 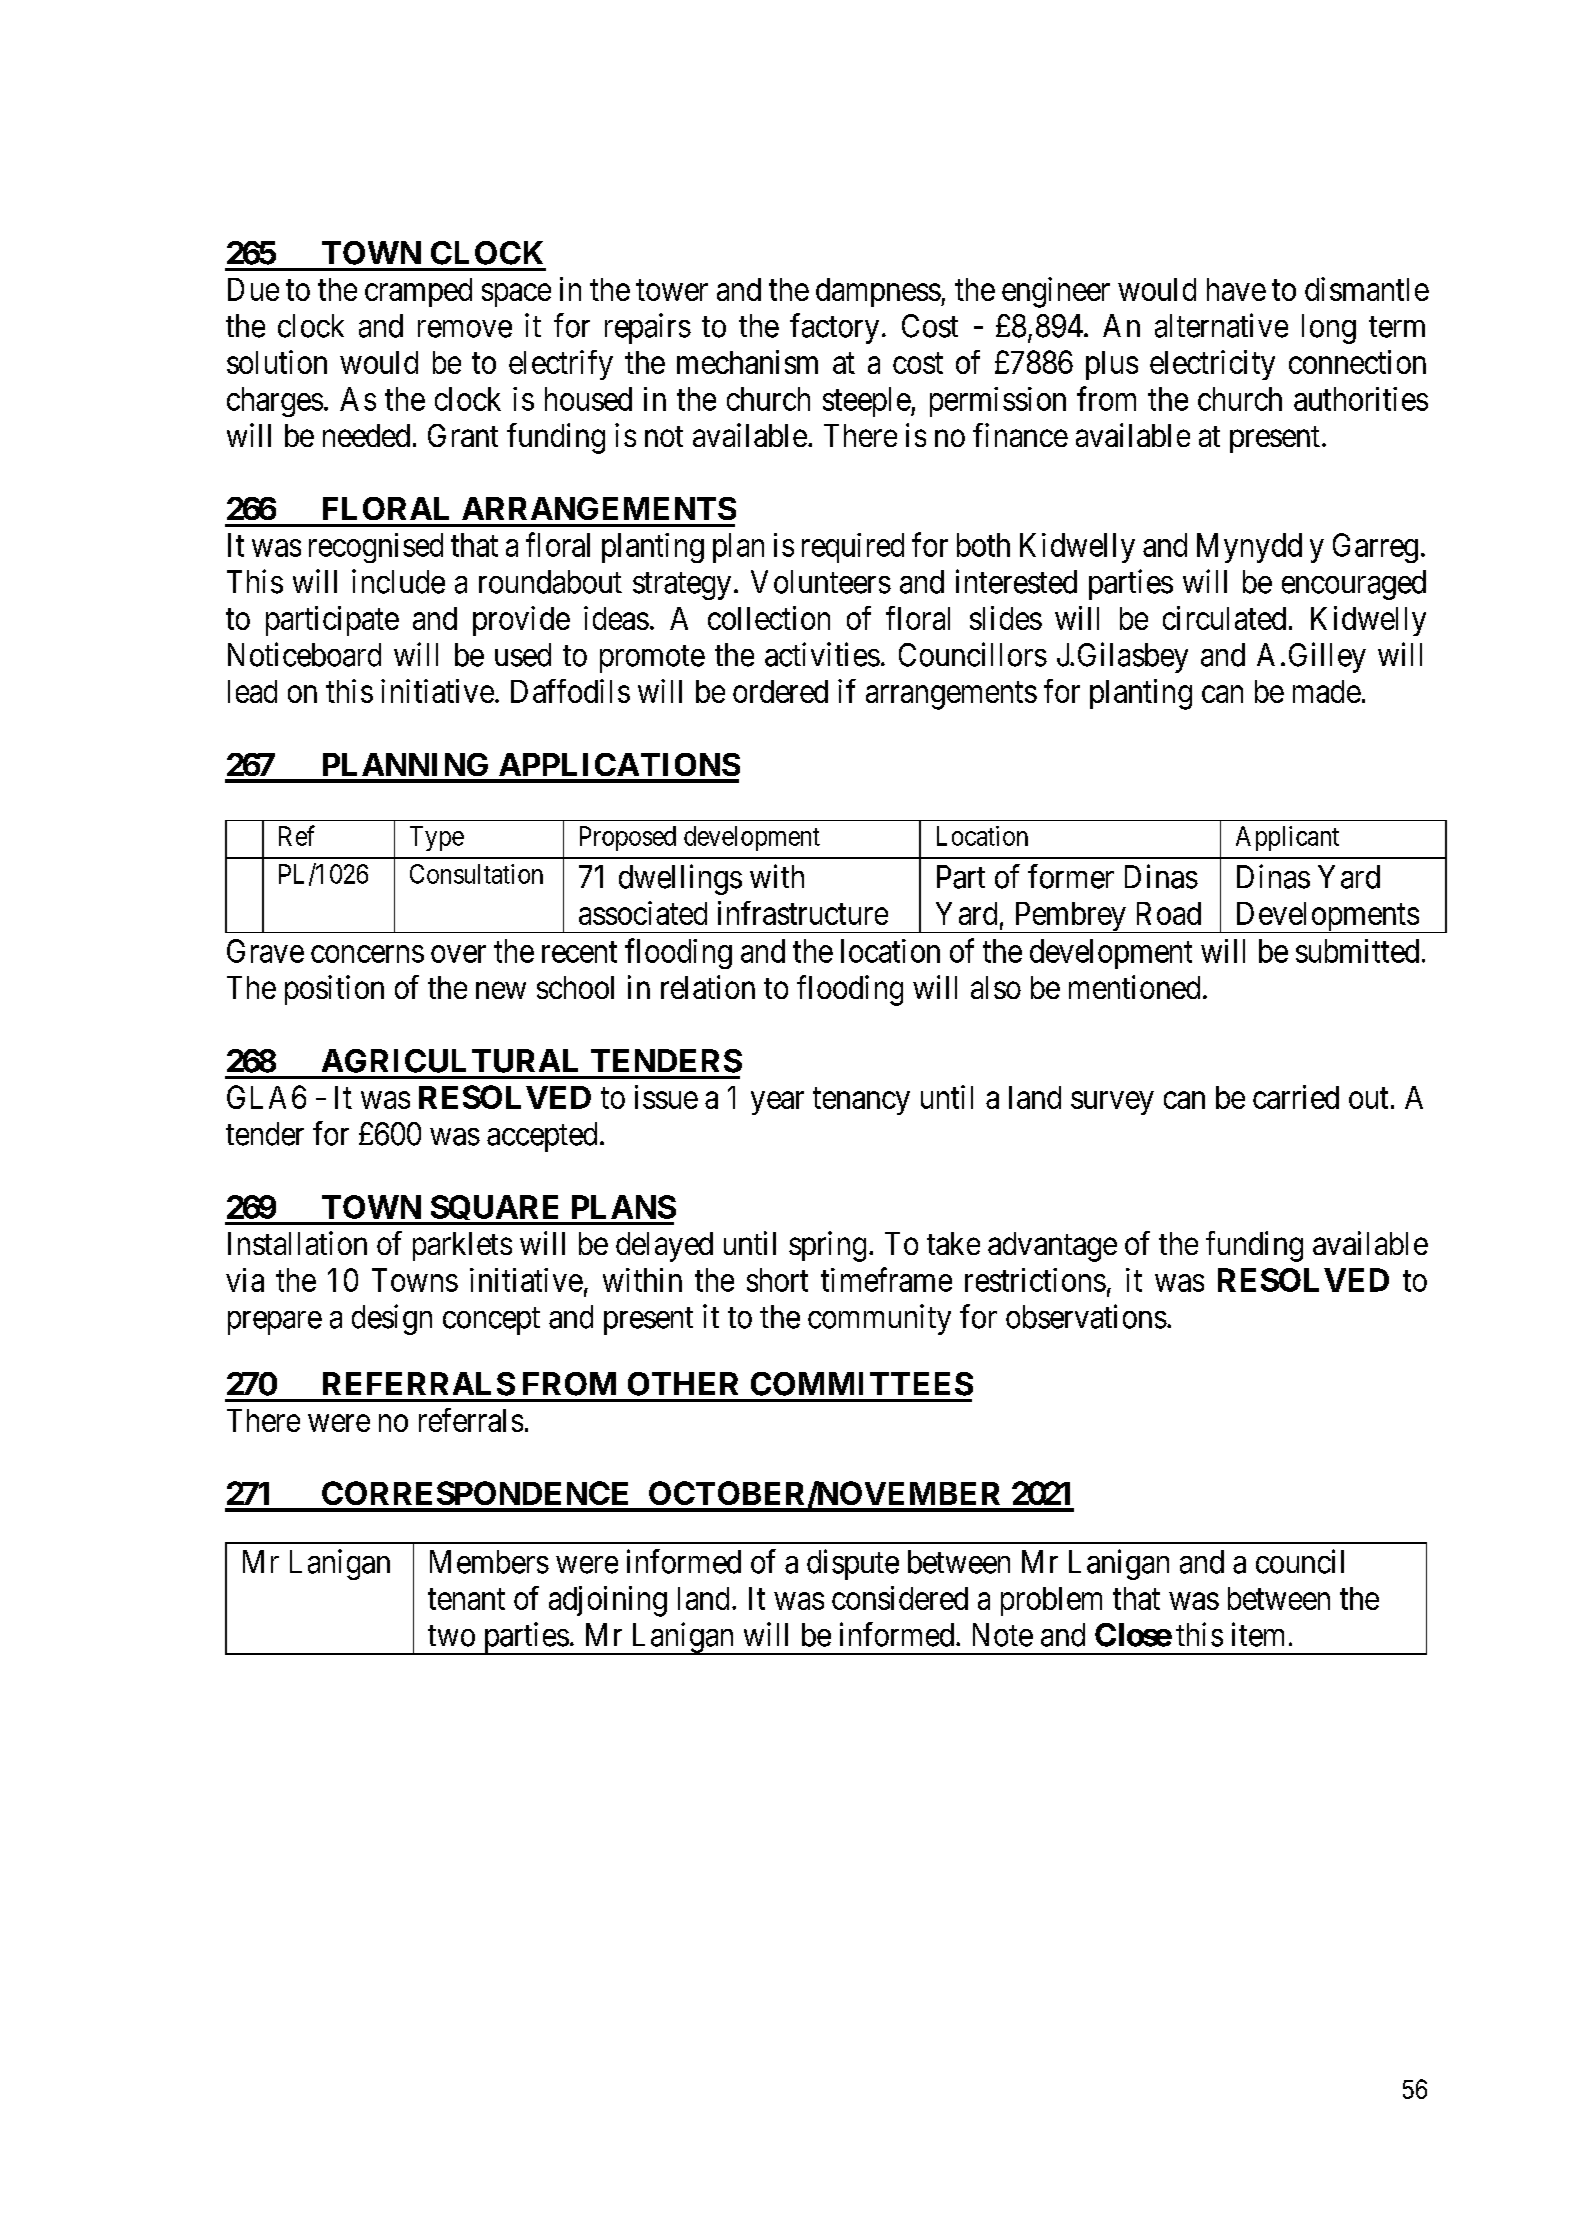 I want to click on community, so click(x=879, y=1319).
